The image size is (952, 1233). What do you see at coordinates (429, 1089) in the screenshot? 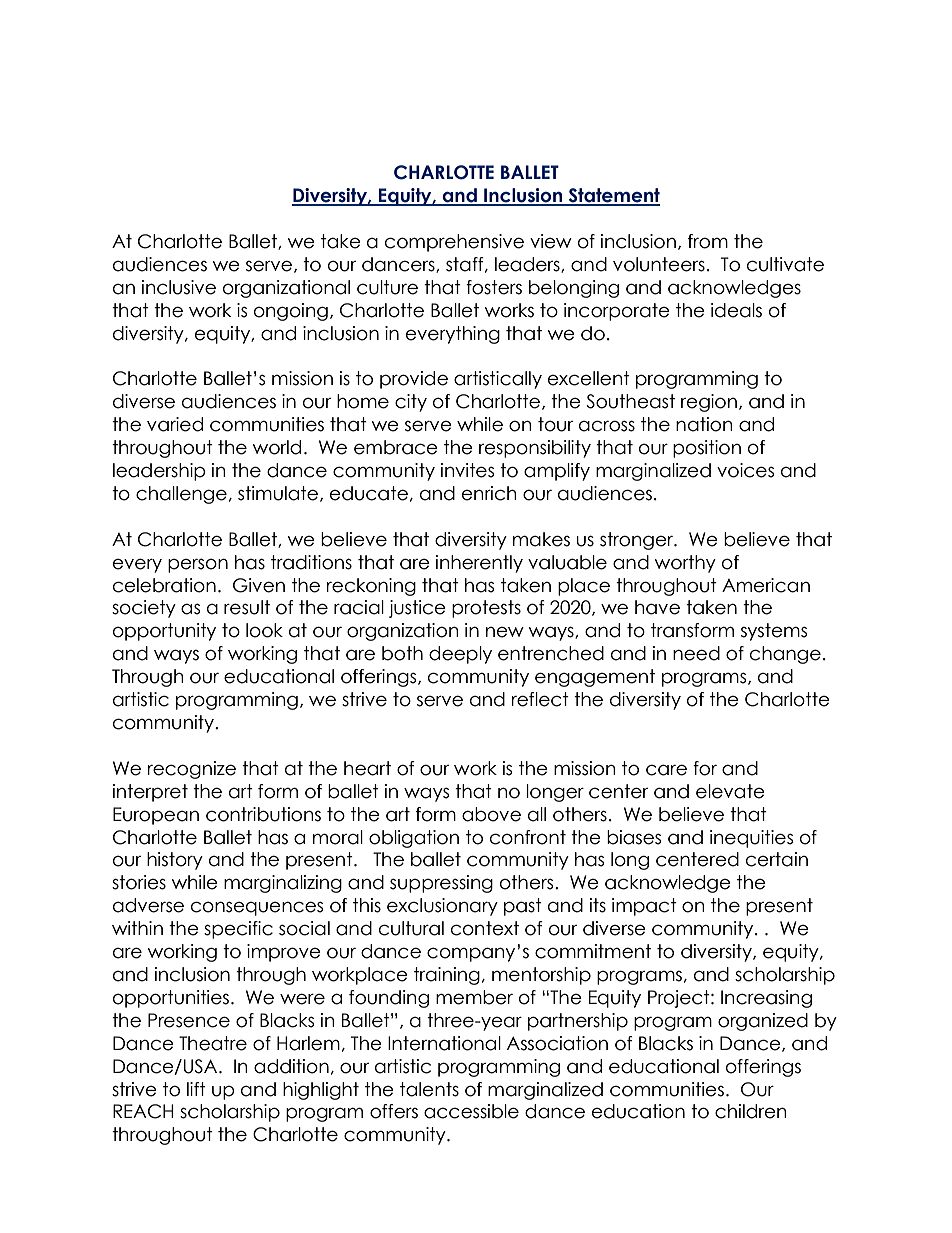
I see `talents` at bounding box center [429, 1089].
